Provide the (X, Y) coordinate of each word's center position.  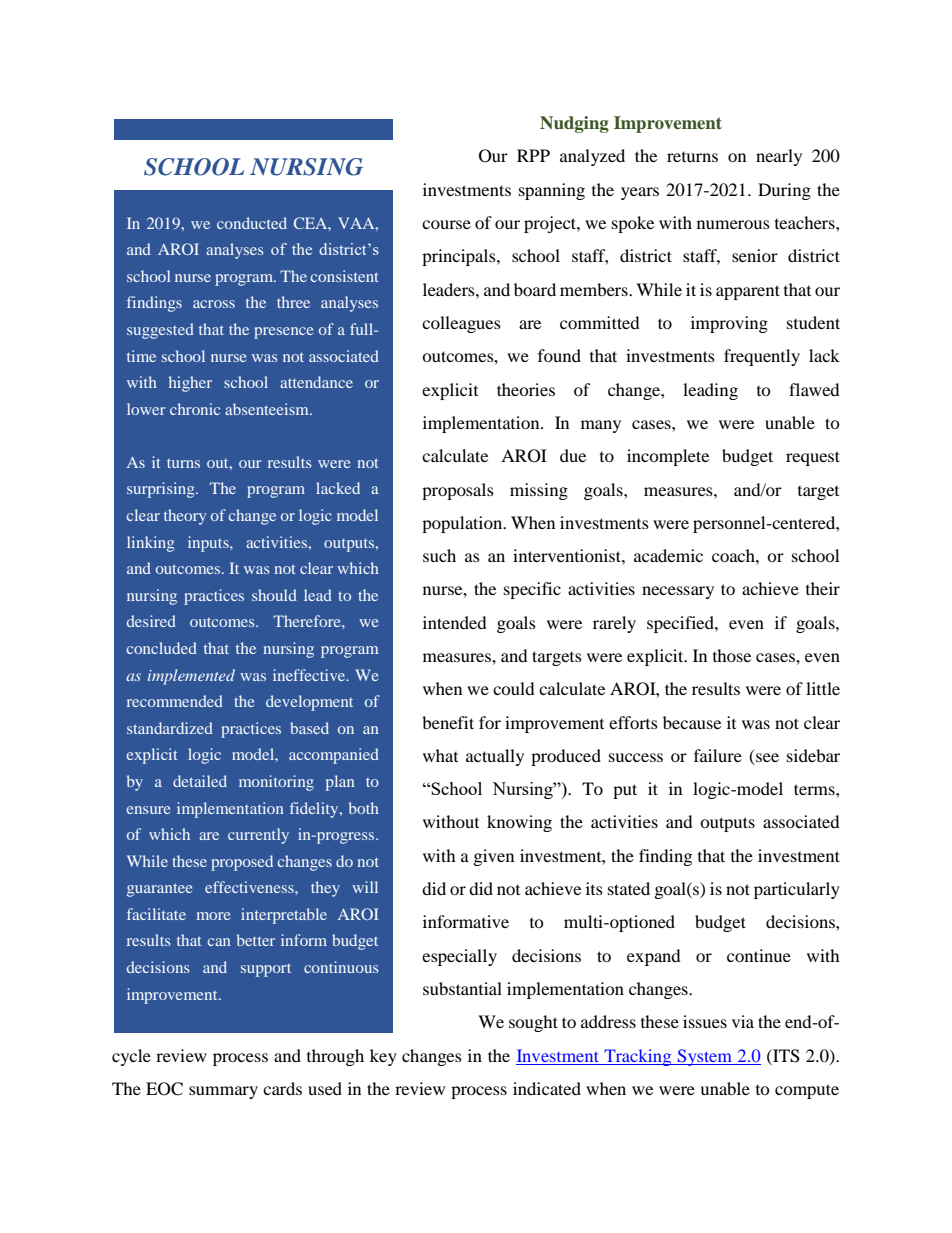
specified (681, 624)
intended (455, 622)
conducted (252, 223)
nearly (779, 157)
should (274, 595)
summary (223, 1092)
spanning (552, 191)
